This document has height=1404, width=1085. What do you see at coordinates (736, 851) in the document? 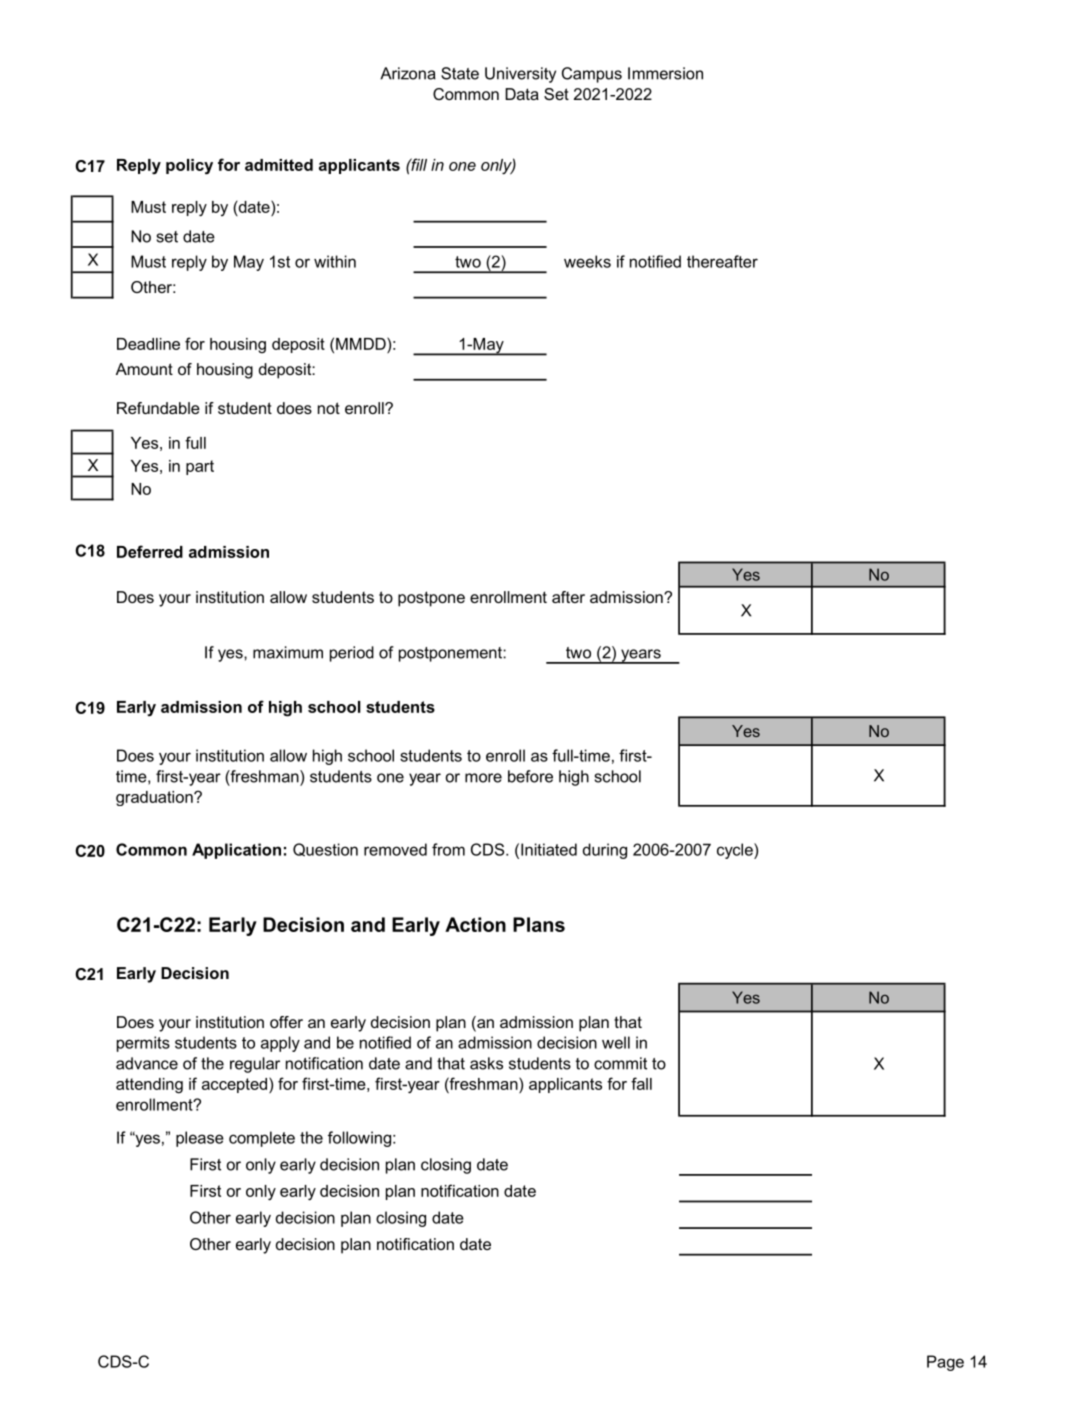
I see `cycle` at bounding box center [736, 851].
